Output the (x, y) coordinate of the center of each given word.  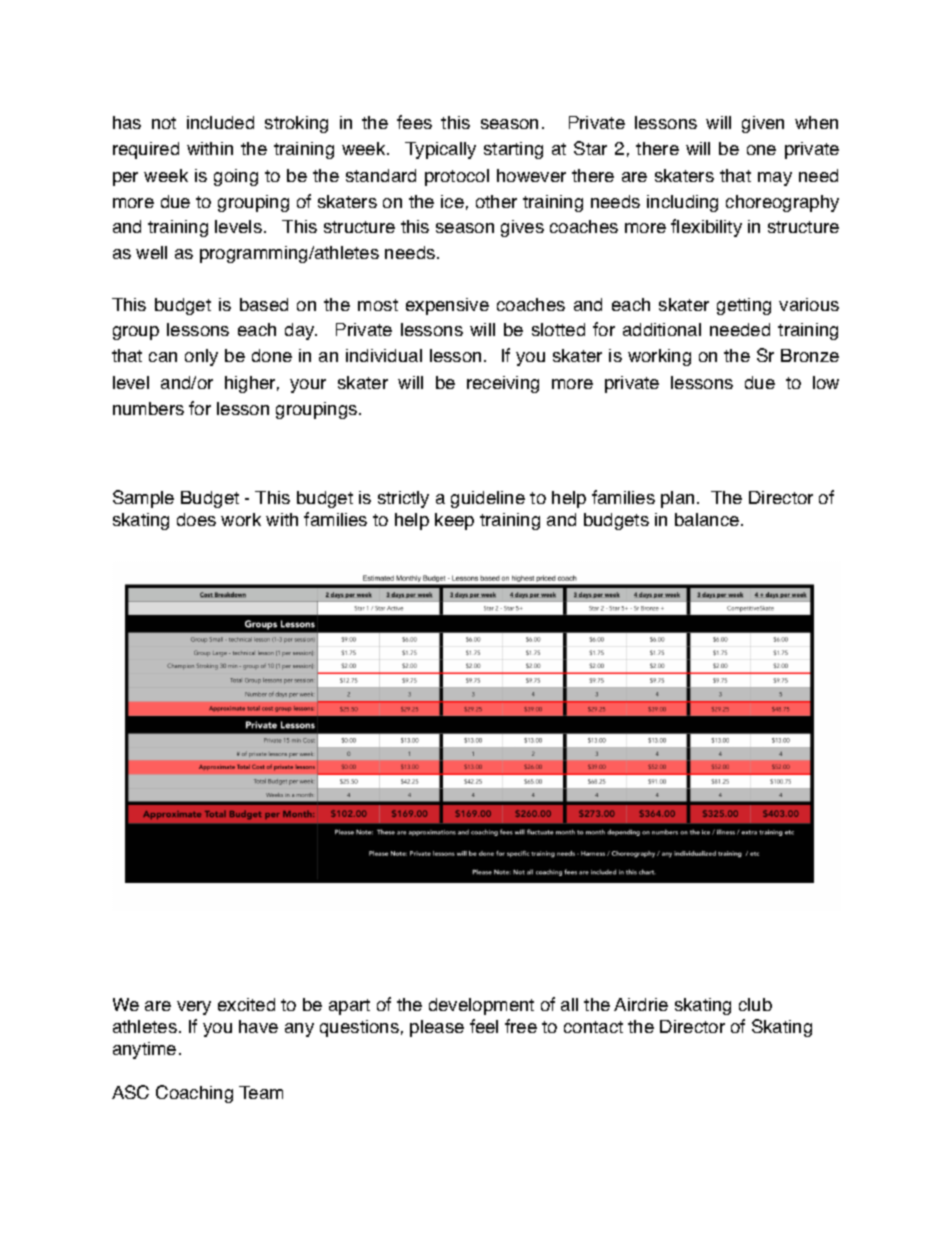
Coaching (194, 1094)
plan (677, 499)
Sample (143, 499)
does (196, 519)
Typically (440, 150)
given (763, 124)
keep (454, 521)
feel (484, 1026)
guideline (488, 499)
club (755, 1004)
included (220, 122)
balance (707, 519)
